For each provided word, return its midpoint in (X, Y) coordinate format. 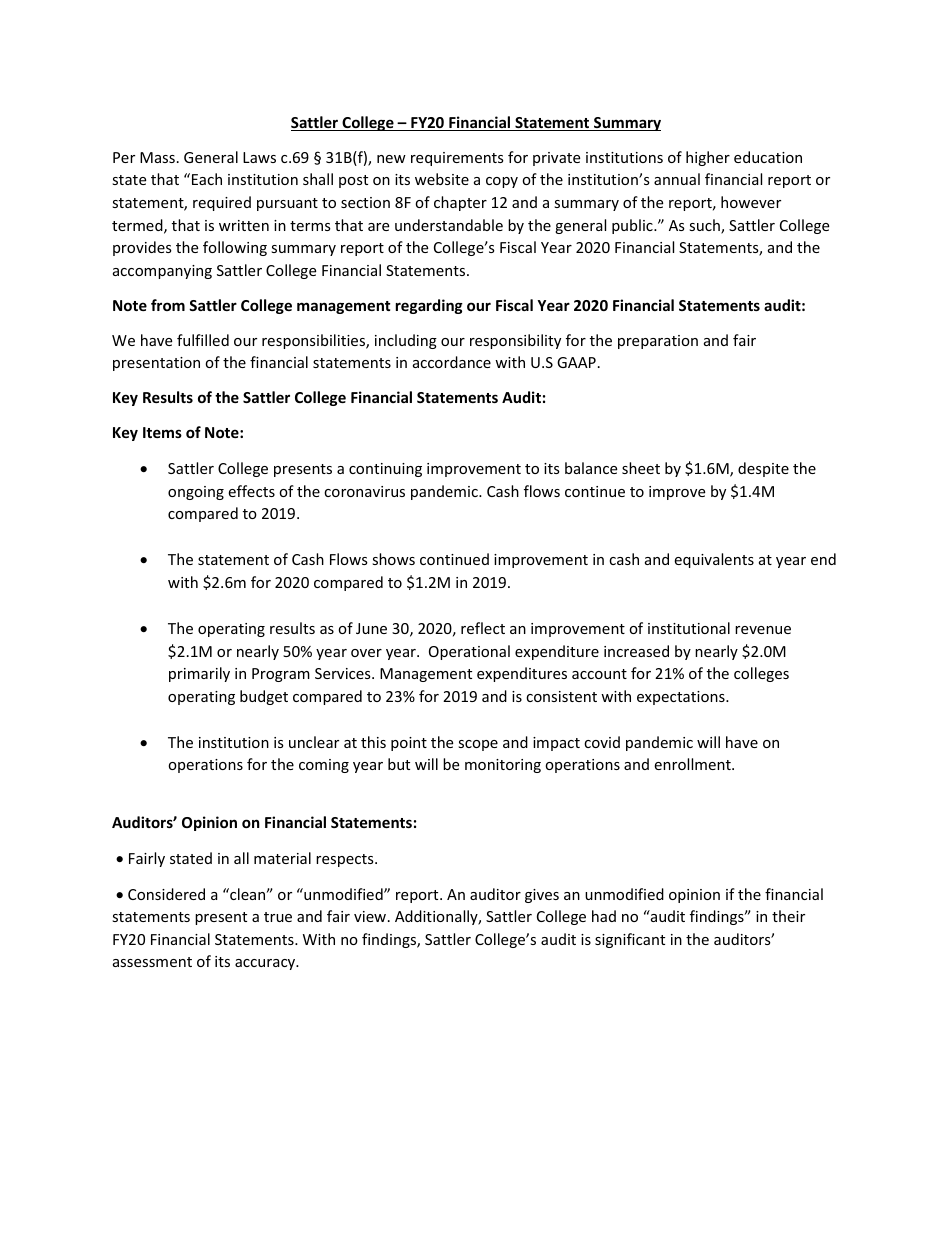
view (371, 916)
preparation (658, 342)
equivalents (714, 560)
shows (393, 559)
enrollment (693, 764)
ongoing (196, 493)
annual (677, 179)
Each (207, 179)
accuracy (266, 964)
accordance (452, 362)
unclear (314, 742)
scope (478, 745)
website (442, 179)
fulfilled (203, 340)
